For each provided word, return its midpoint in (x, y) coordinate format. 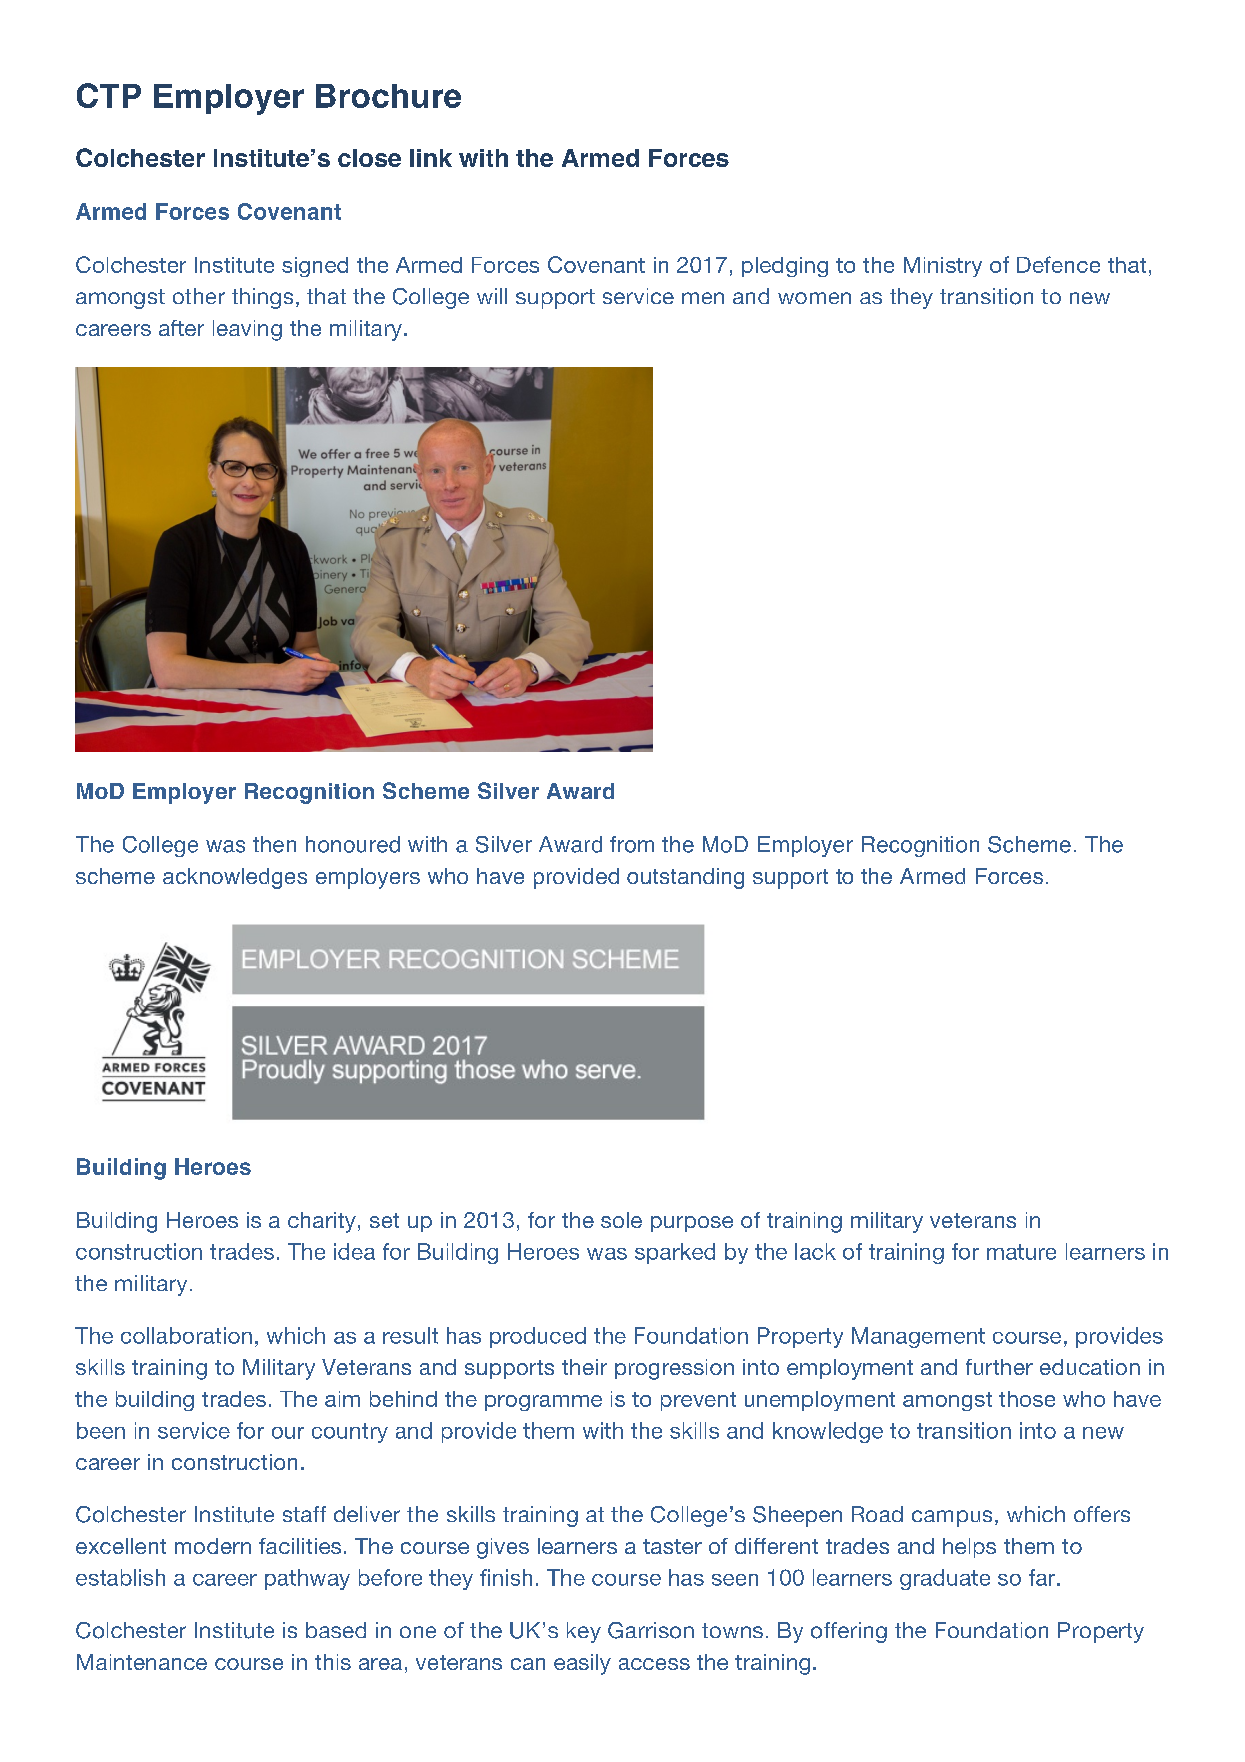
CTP (109, 95)
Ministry (943, 267)
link (431, 158)
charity (322, 1222)
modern (213, 1546)
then (274, 844)
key (584, 1632)
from (632, 844)
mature (1021, 1252)
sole (621, 1220)
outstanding (685, 878)
